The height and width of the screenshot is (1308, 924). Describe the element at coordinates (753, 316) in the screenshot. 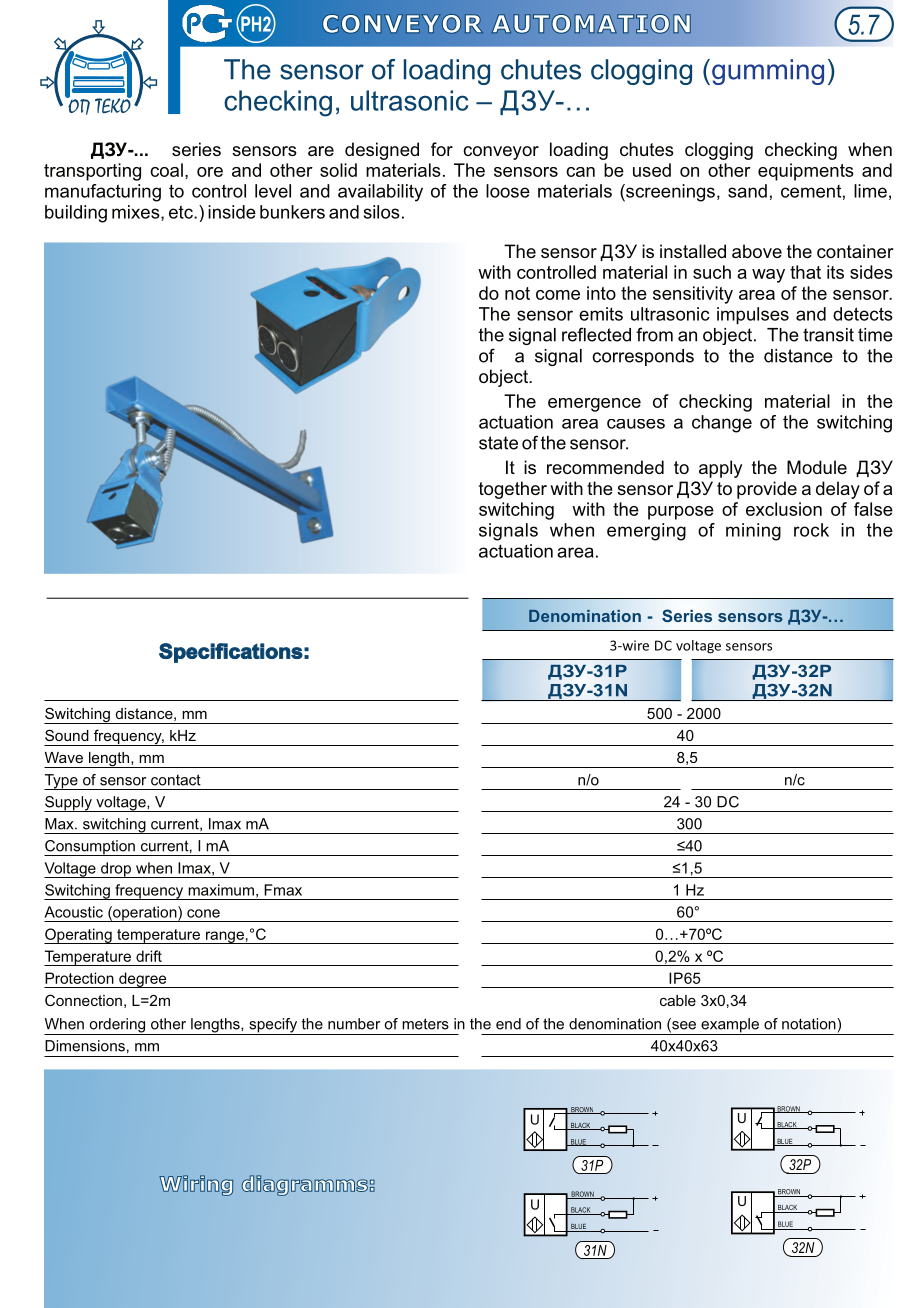

I see `impulses` at that location.
